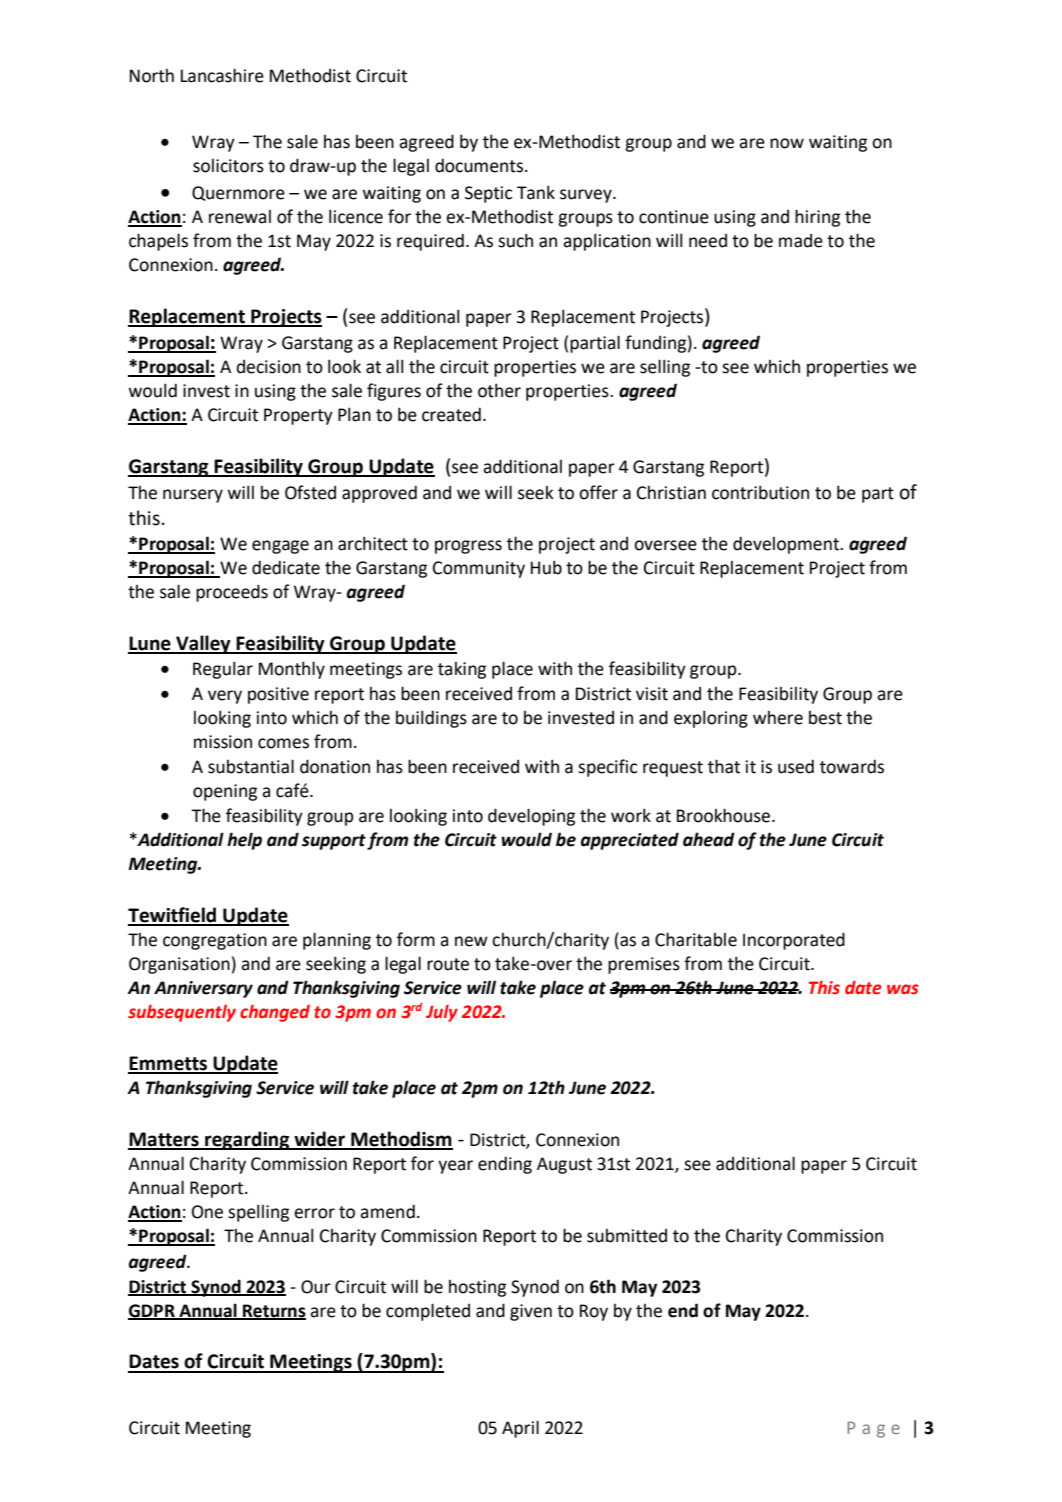  What do you see at coordinates (520, 1429) in the screenshot?
I see `April` at bounding box center [520, 1429].
